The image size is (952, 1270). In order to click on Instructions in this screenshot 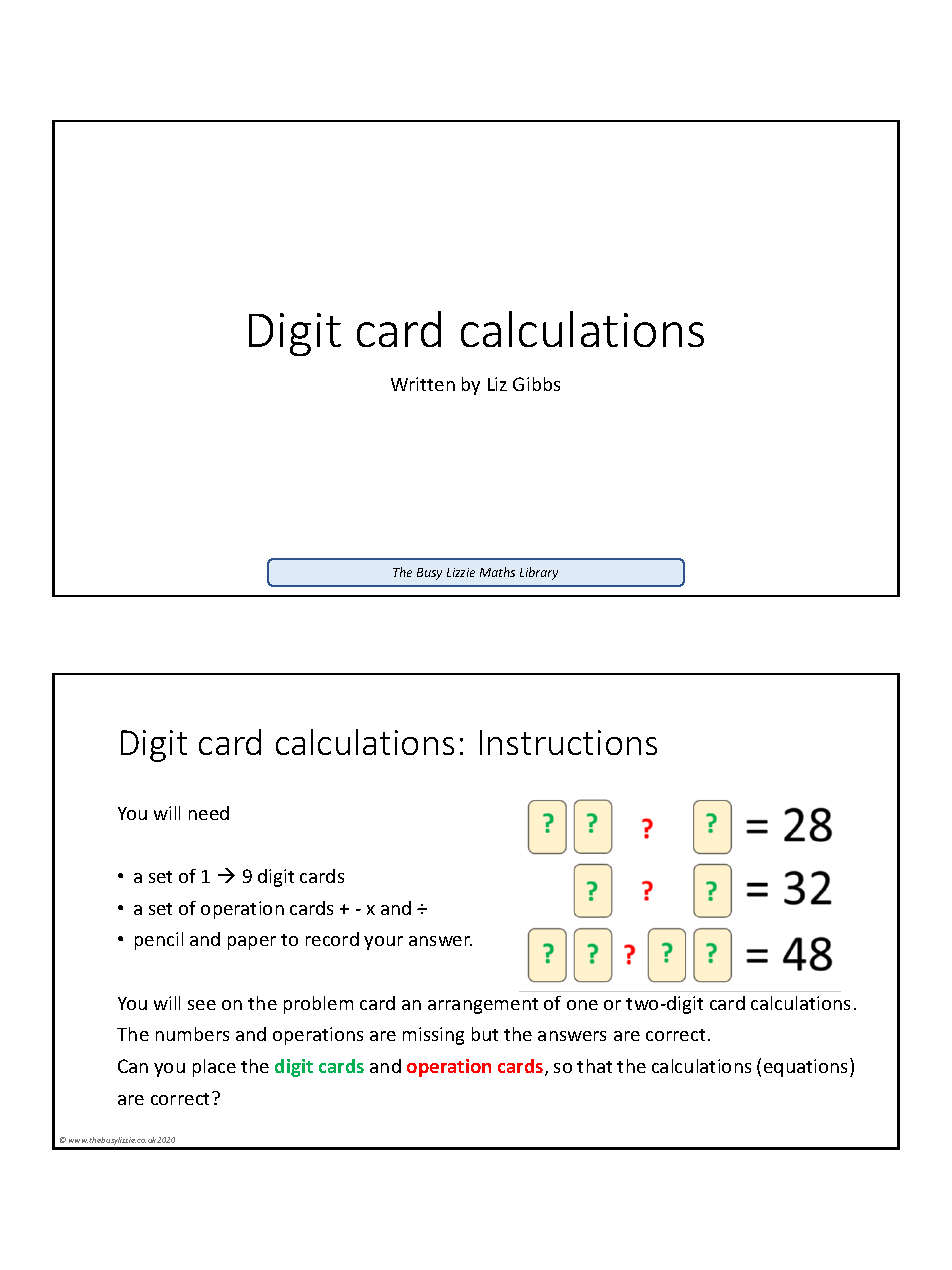, I will do `click(568, 742)`.
